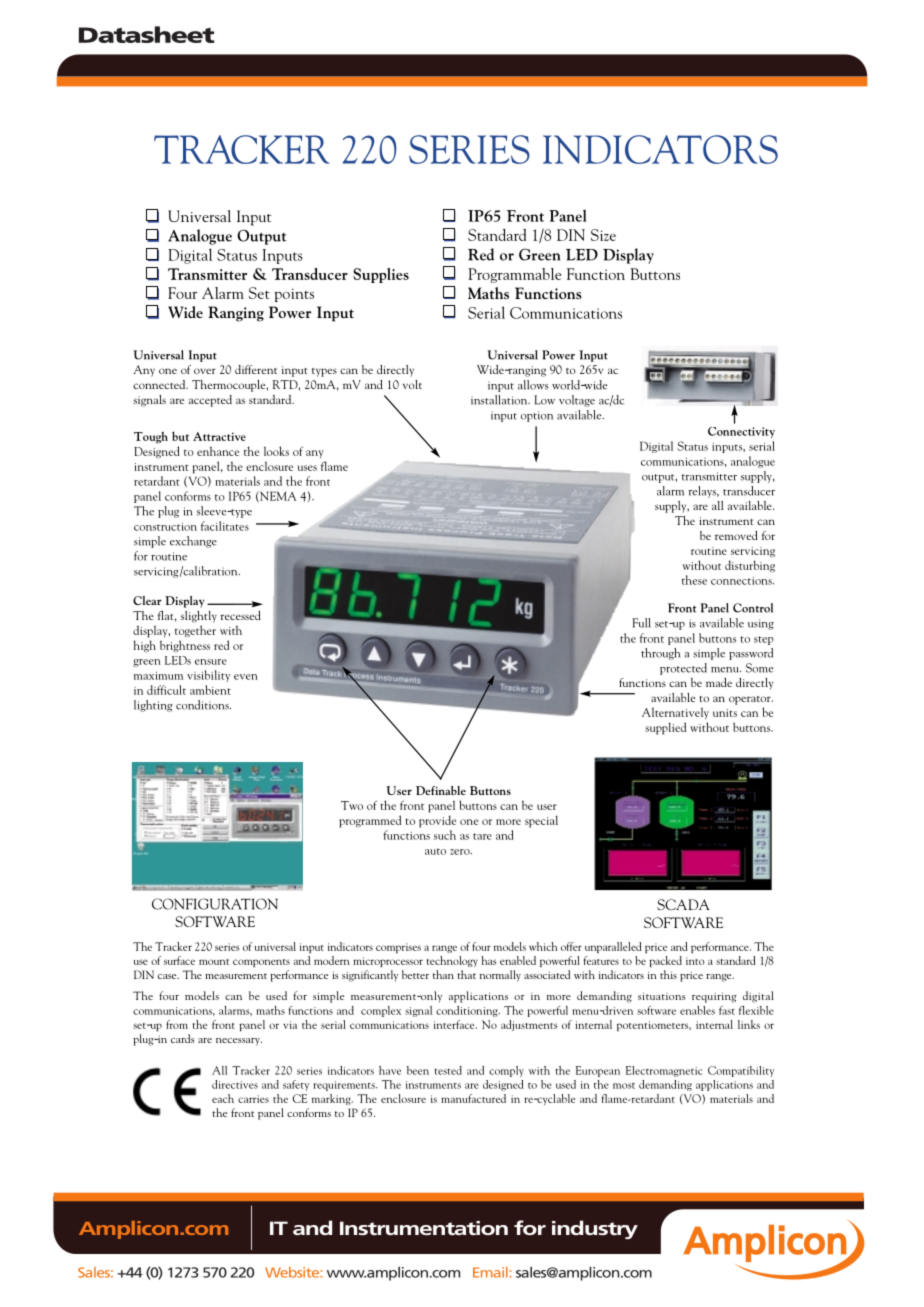  What do you see at coordinates (211, 662) in the screenshot?
I see `ensure` at bounding box center [211, 662].
